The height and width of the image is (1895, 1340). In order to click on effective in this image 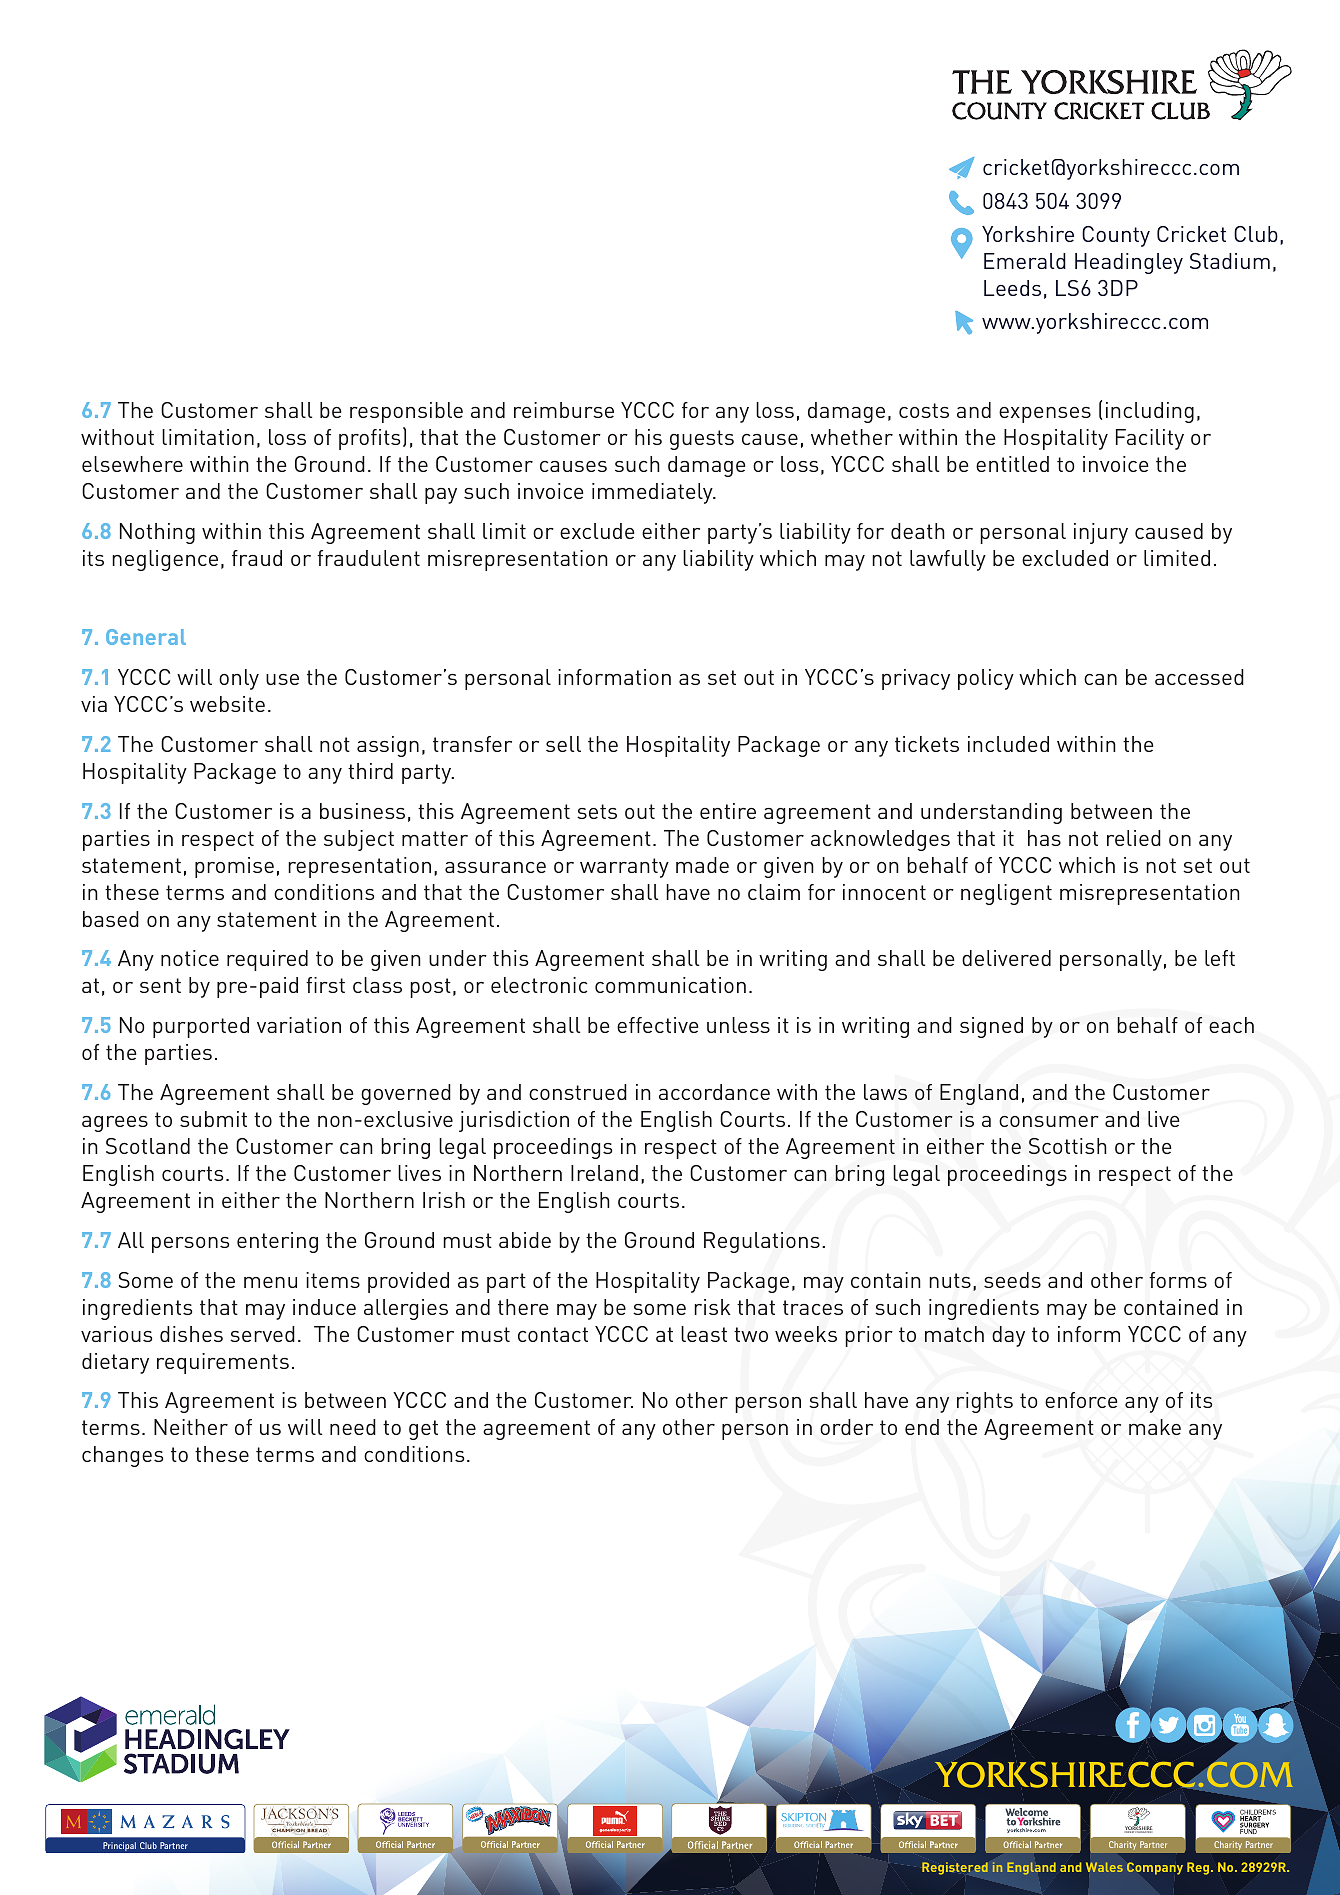, I will do `click(658, 1025)`.
